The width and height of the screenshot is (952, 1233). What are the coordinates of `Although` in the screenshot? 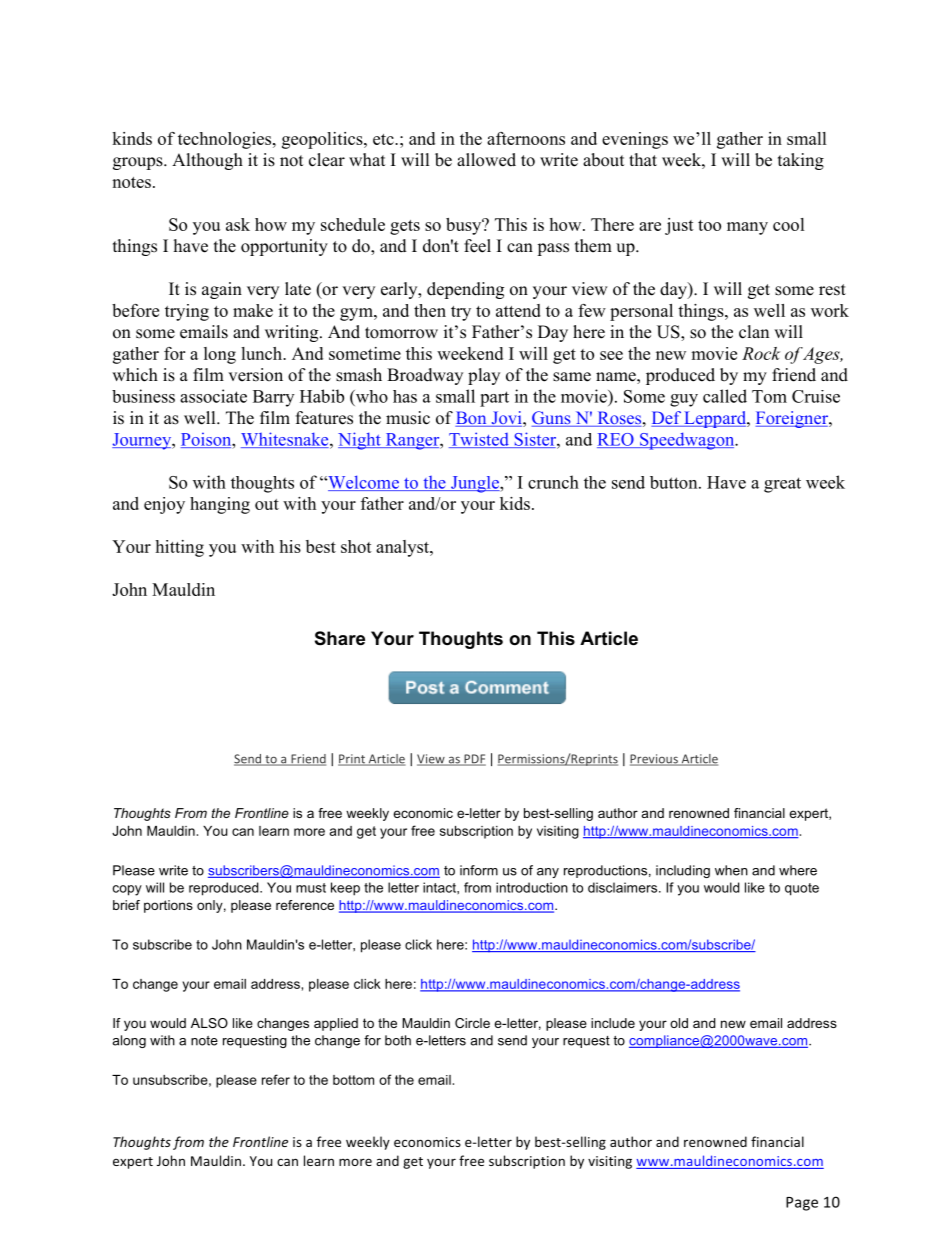 It's located at (207, 161).
